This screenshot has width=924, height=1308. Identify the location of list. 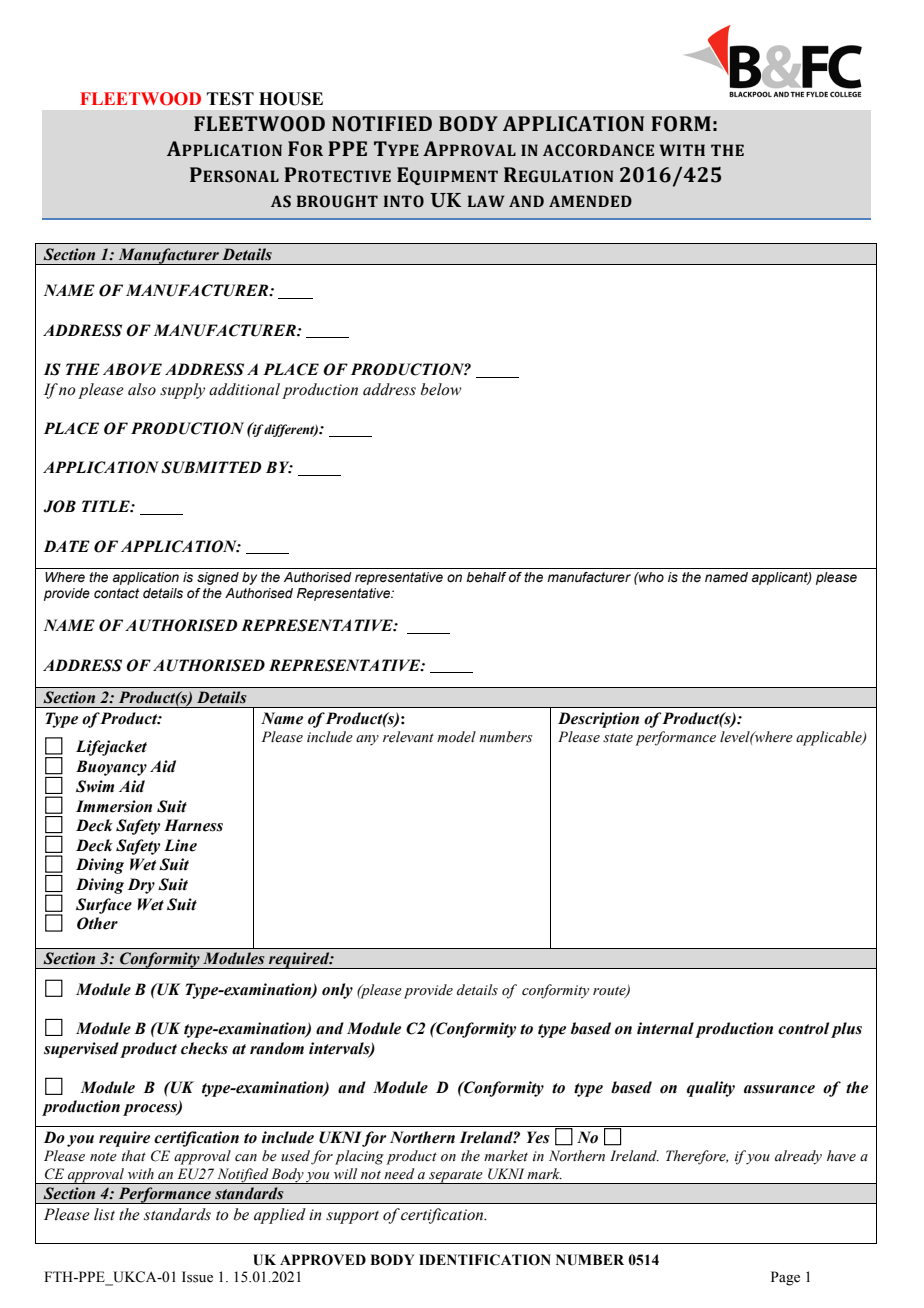
(104, 1214).
